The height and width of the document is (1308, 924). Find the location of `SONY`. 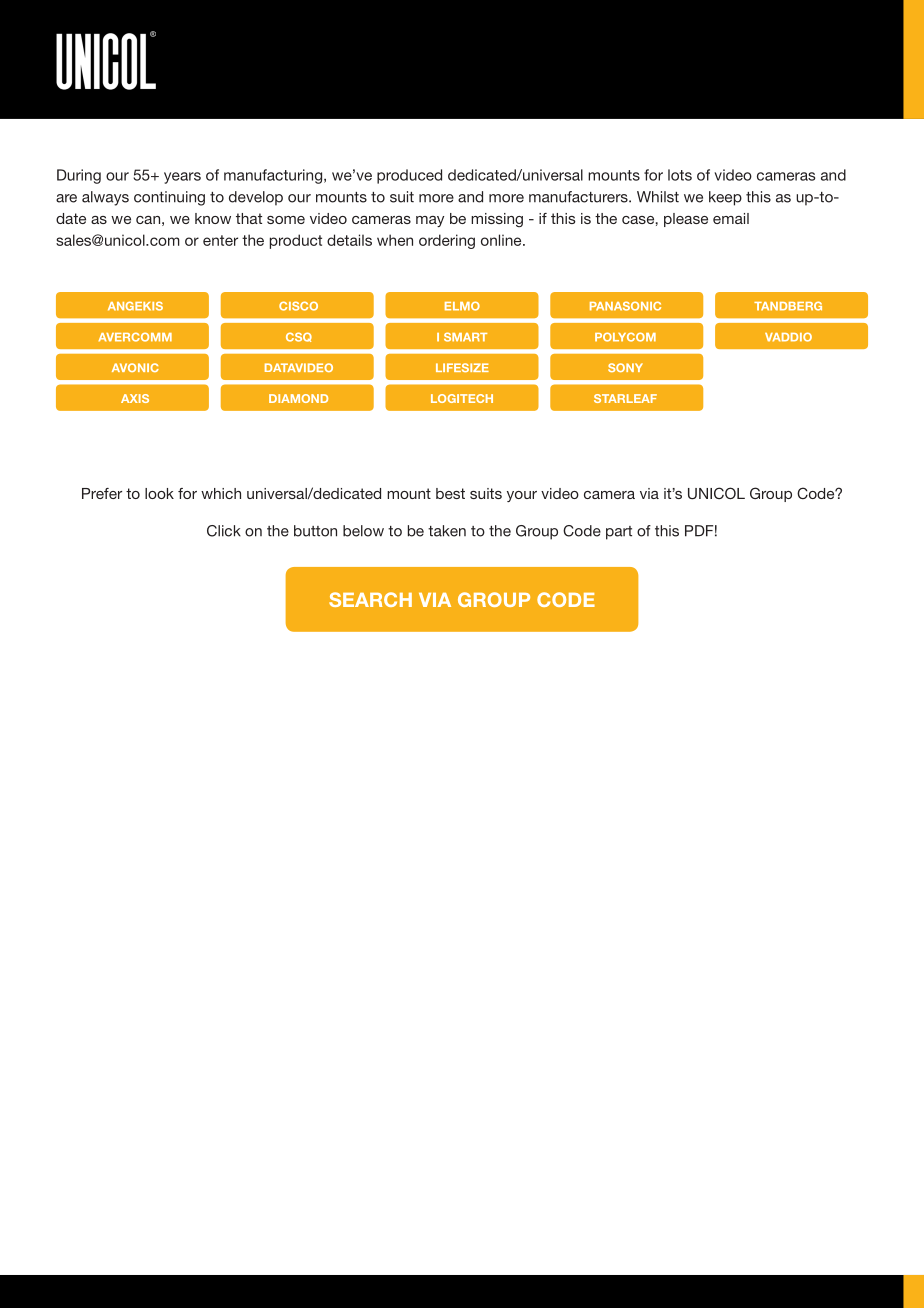

SONY is located at coordinates (625, 367).
